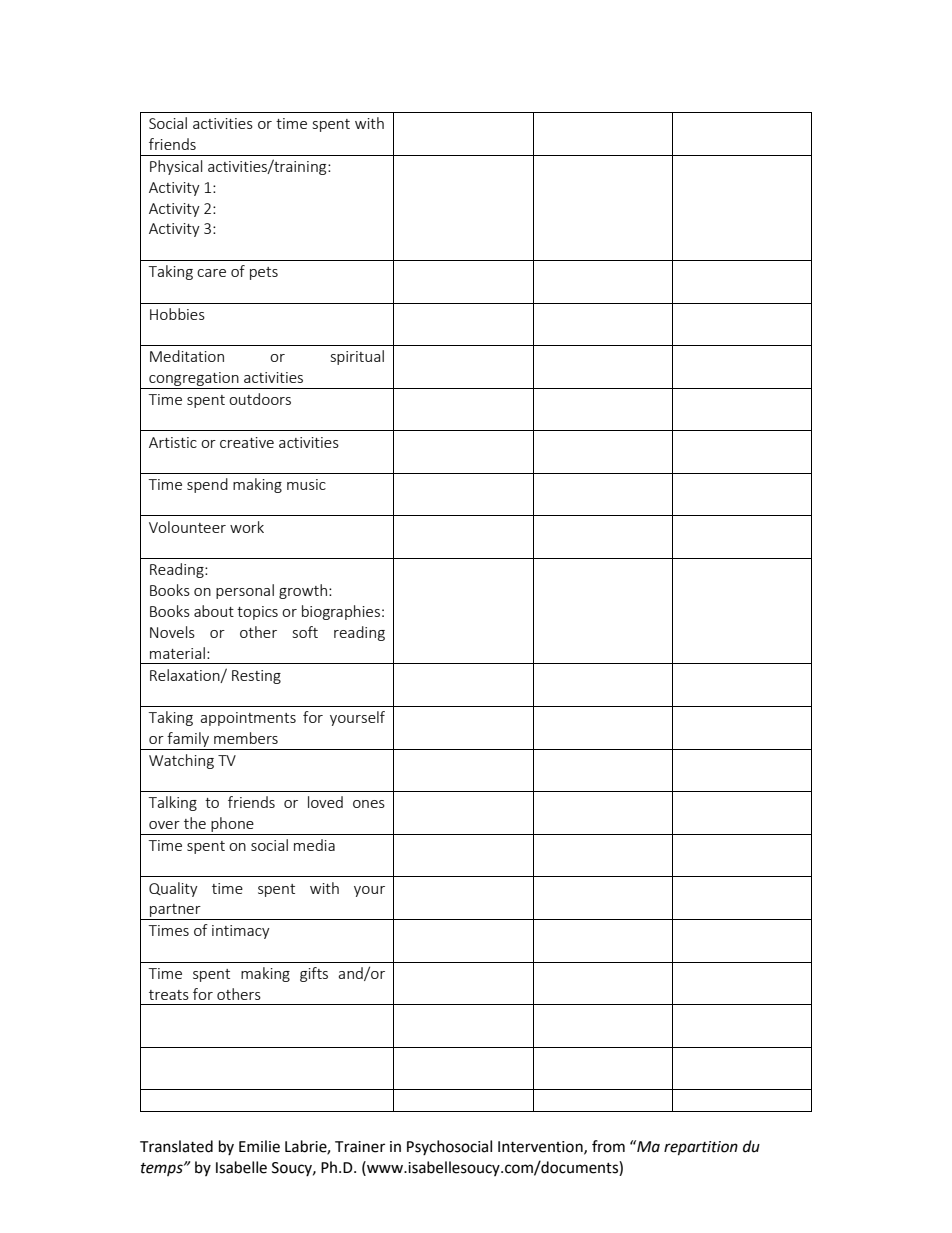 Image resolution: width=952 pixels, height=1233 pixels. I want to click on Resting, so click(256, 677).
